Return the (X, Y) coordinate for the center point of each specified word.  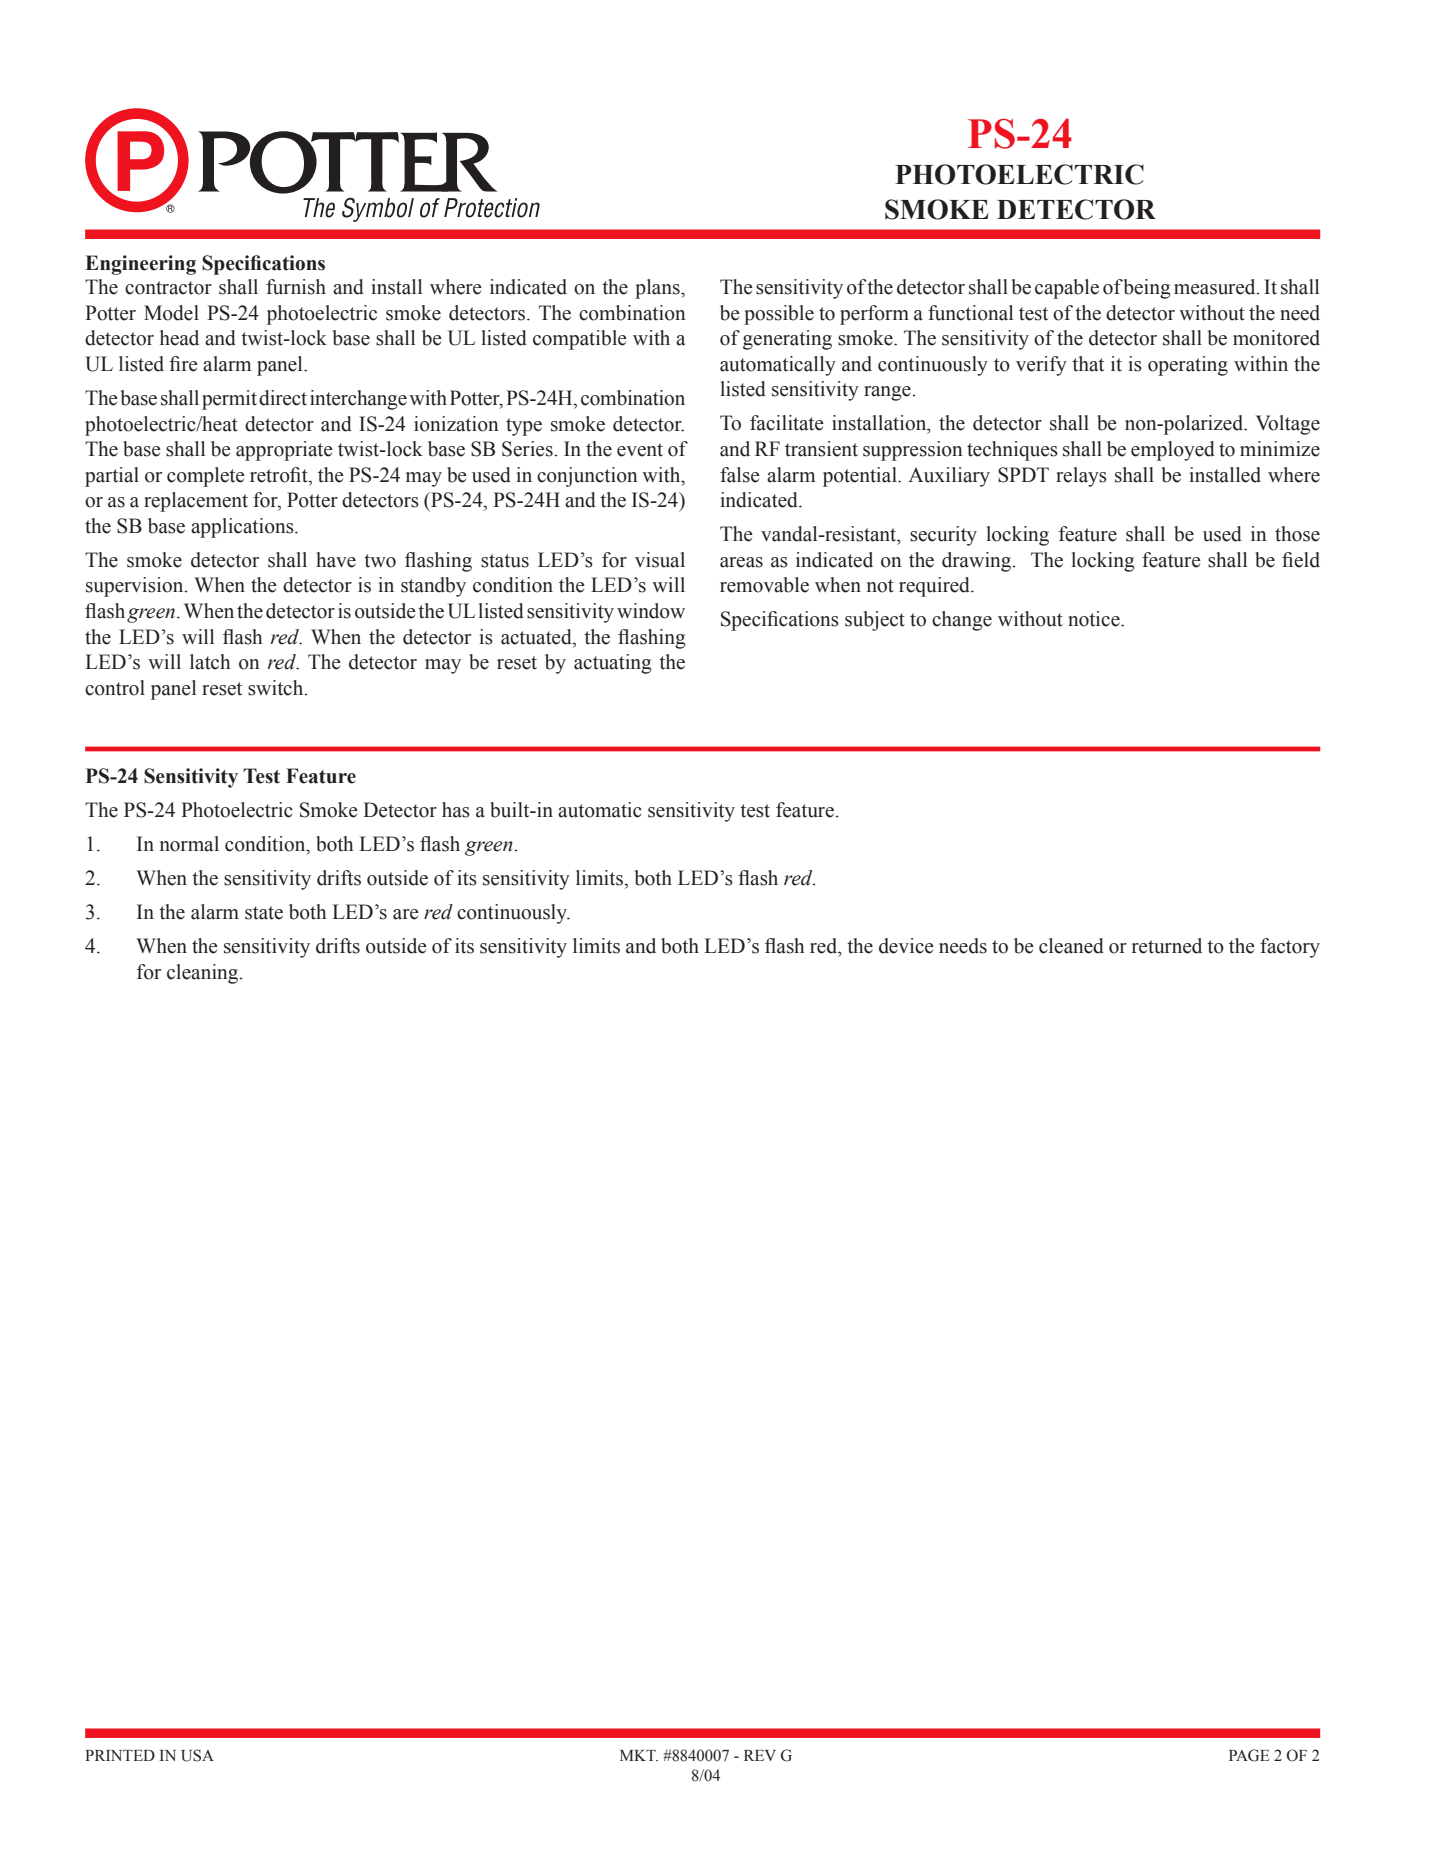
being (1147, 289)
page (1249, 1755)
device (906, 946)
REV (760, 1755)
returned (1167, 946)
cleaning (204, 974)
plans (658, 289)
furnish (296, 287)
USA (197, 1755)
